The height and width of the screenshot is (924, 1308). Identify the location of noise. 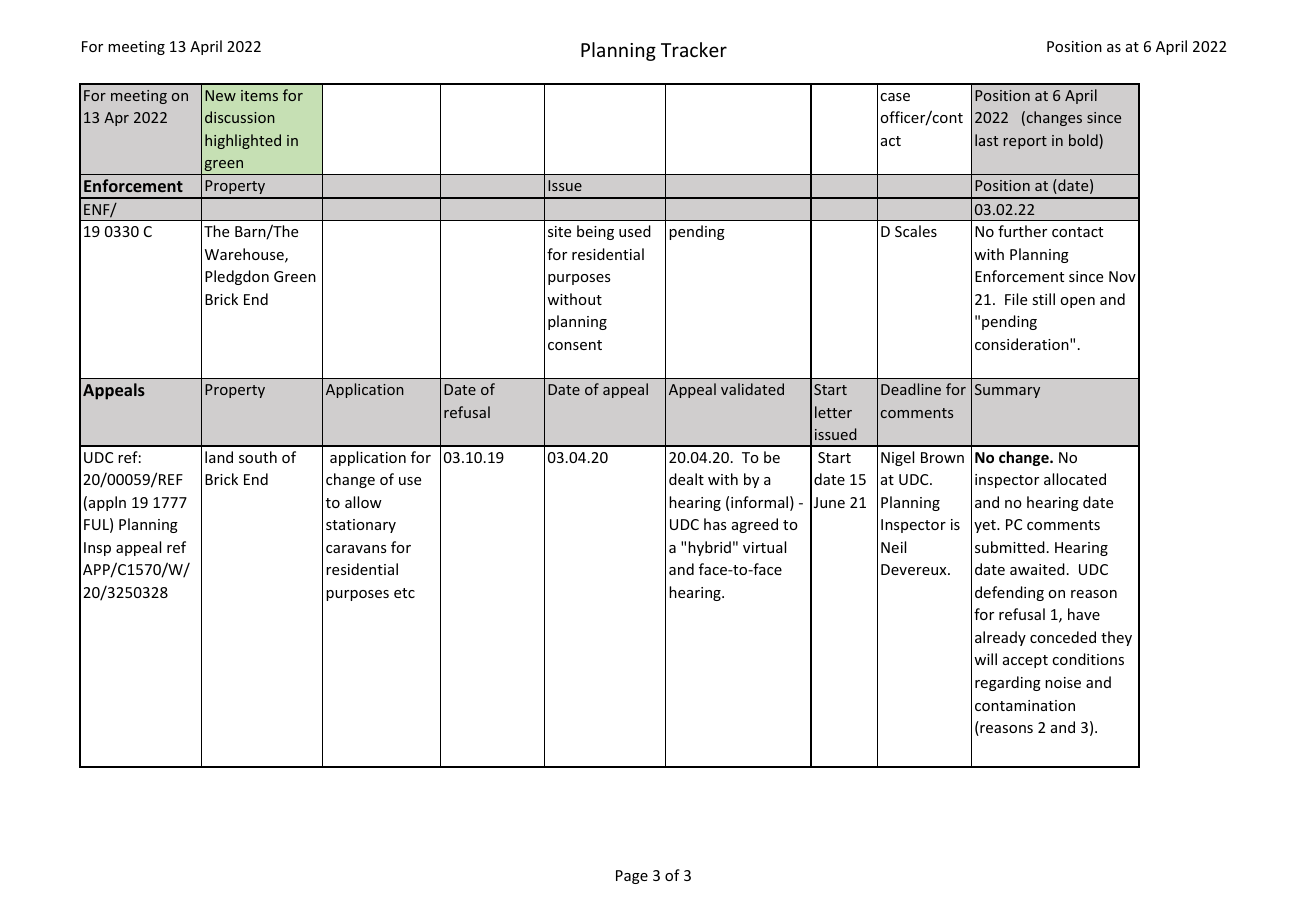
(1063, 682).
